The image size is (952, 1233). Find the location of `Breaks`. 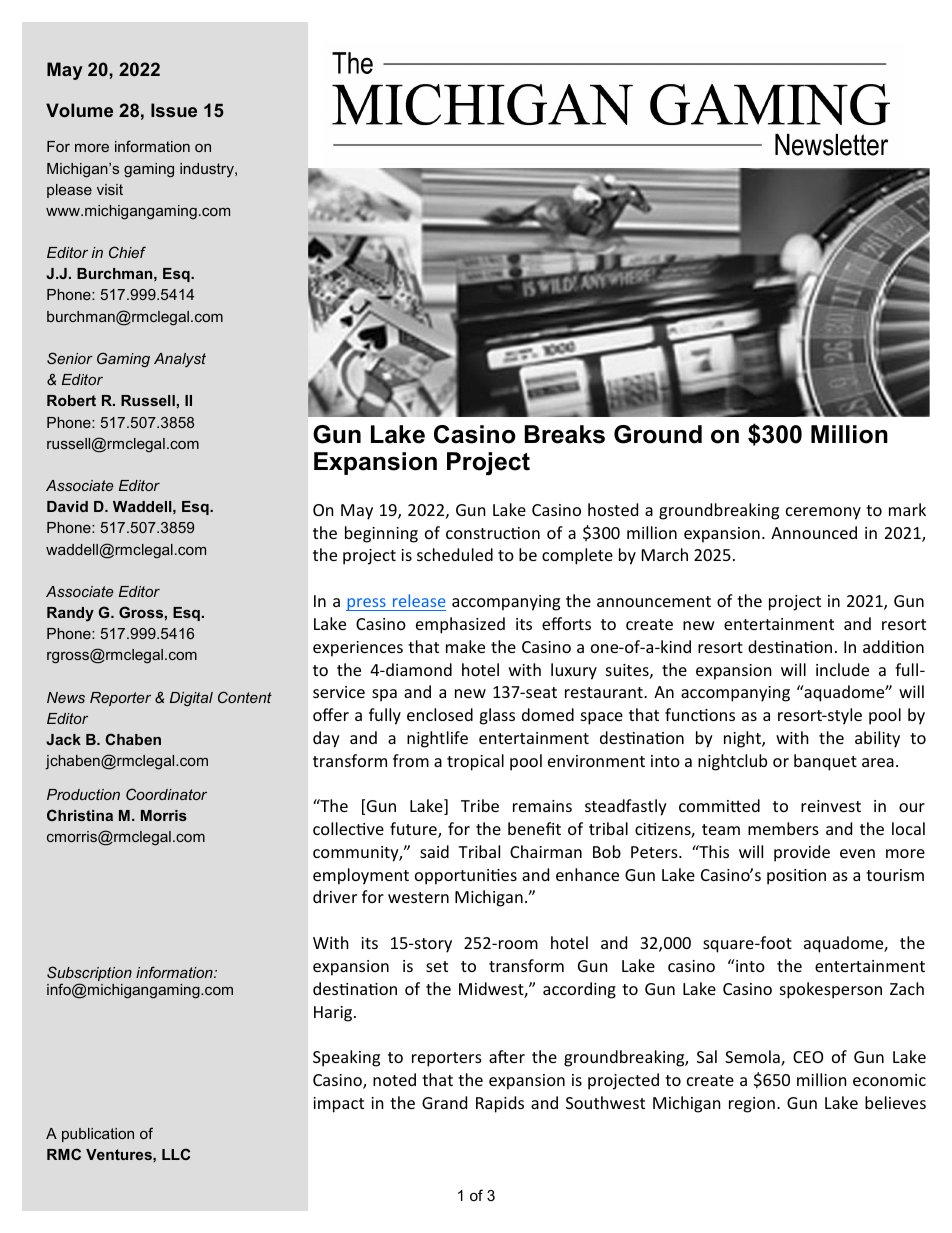

Breaks is located at coordinates (565, 434).
